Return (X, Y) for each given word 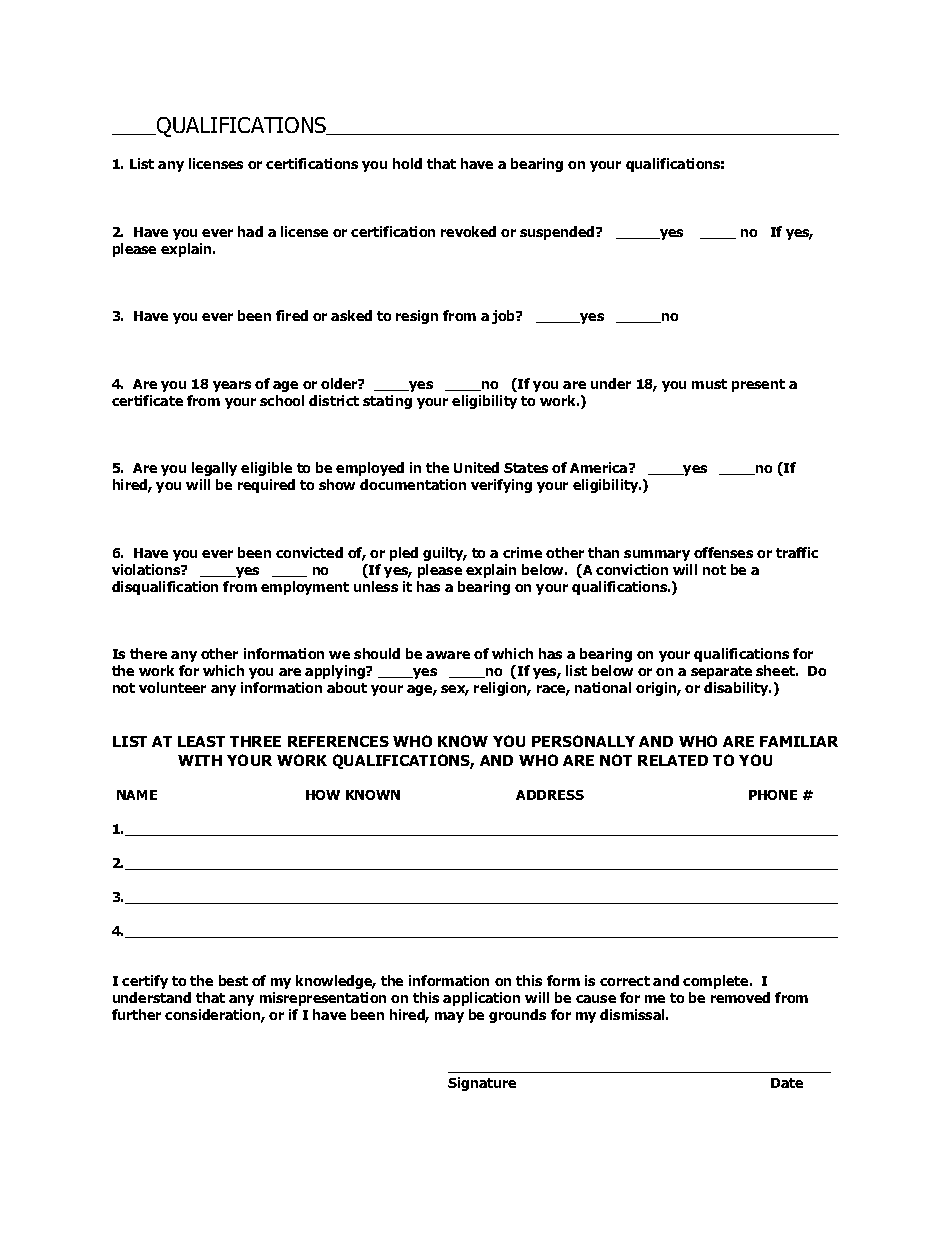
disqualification (165, 588)
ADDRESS (550, 795)
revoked (468, 231)
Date (787, 1083)
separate (721, 672)
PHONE (773, 795)
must (709, 384)
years (232, 386)
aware (448, 655)
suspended (558, 233)
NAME (137, 795)
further (136, 1014)
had (250, 231)
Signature (482, 1084)
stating (387, 402)
